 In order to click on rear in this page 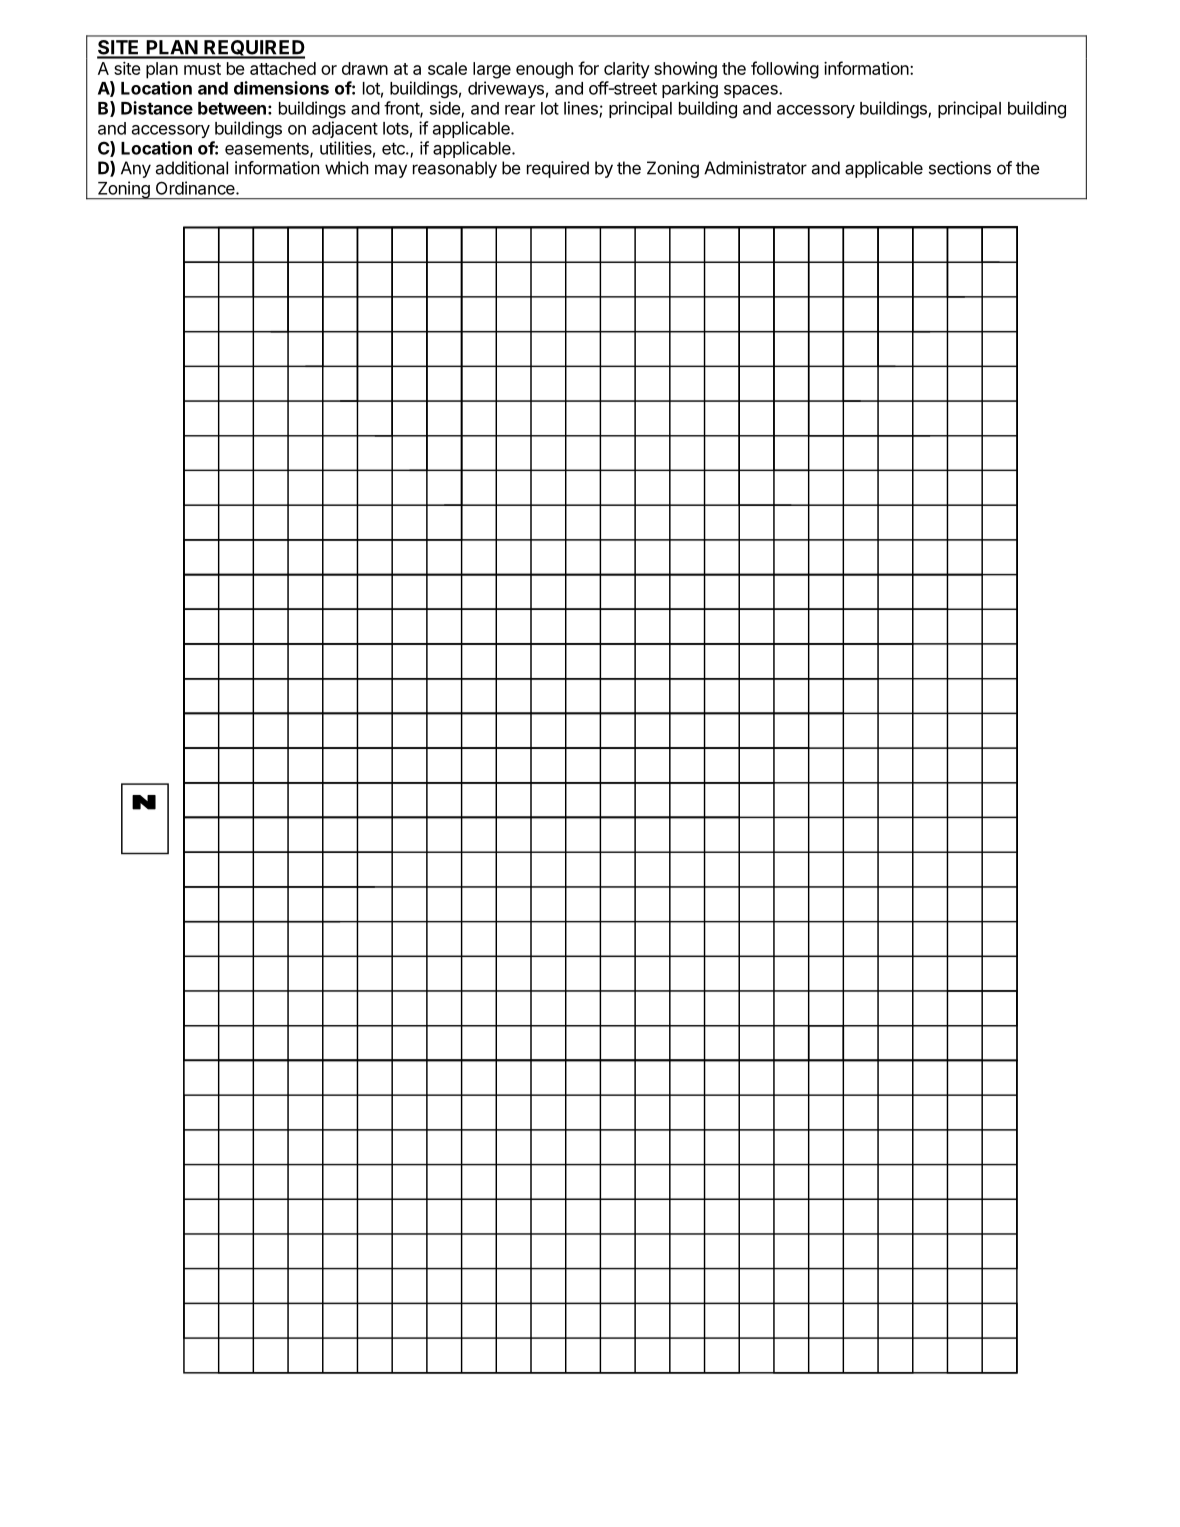, I will do `click(520, 110)`.
